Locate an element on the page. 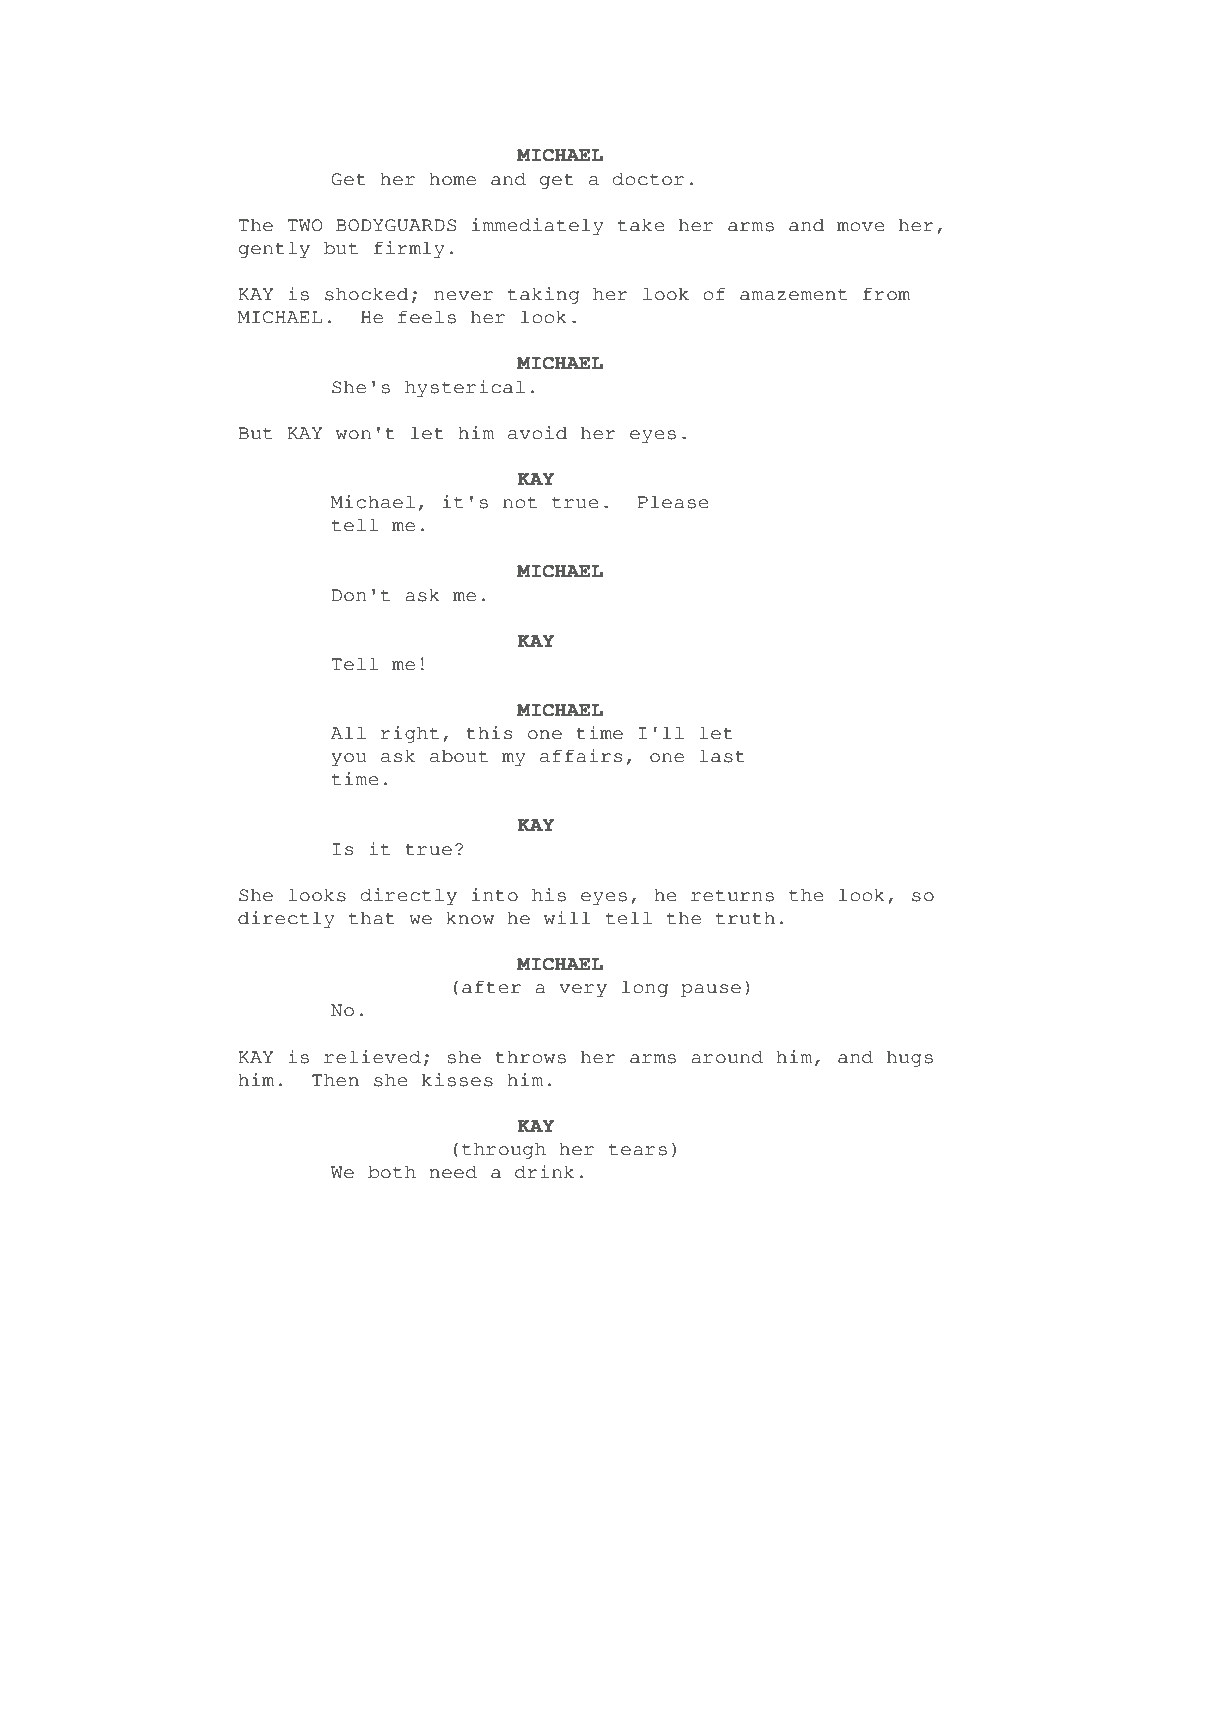 This page has width=1213, height=1717. last is located at coordinates (722, 756).
